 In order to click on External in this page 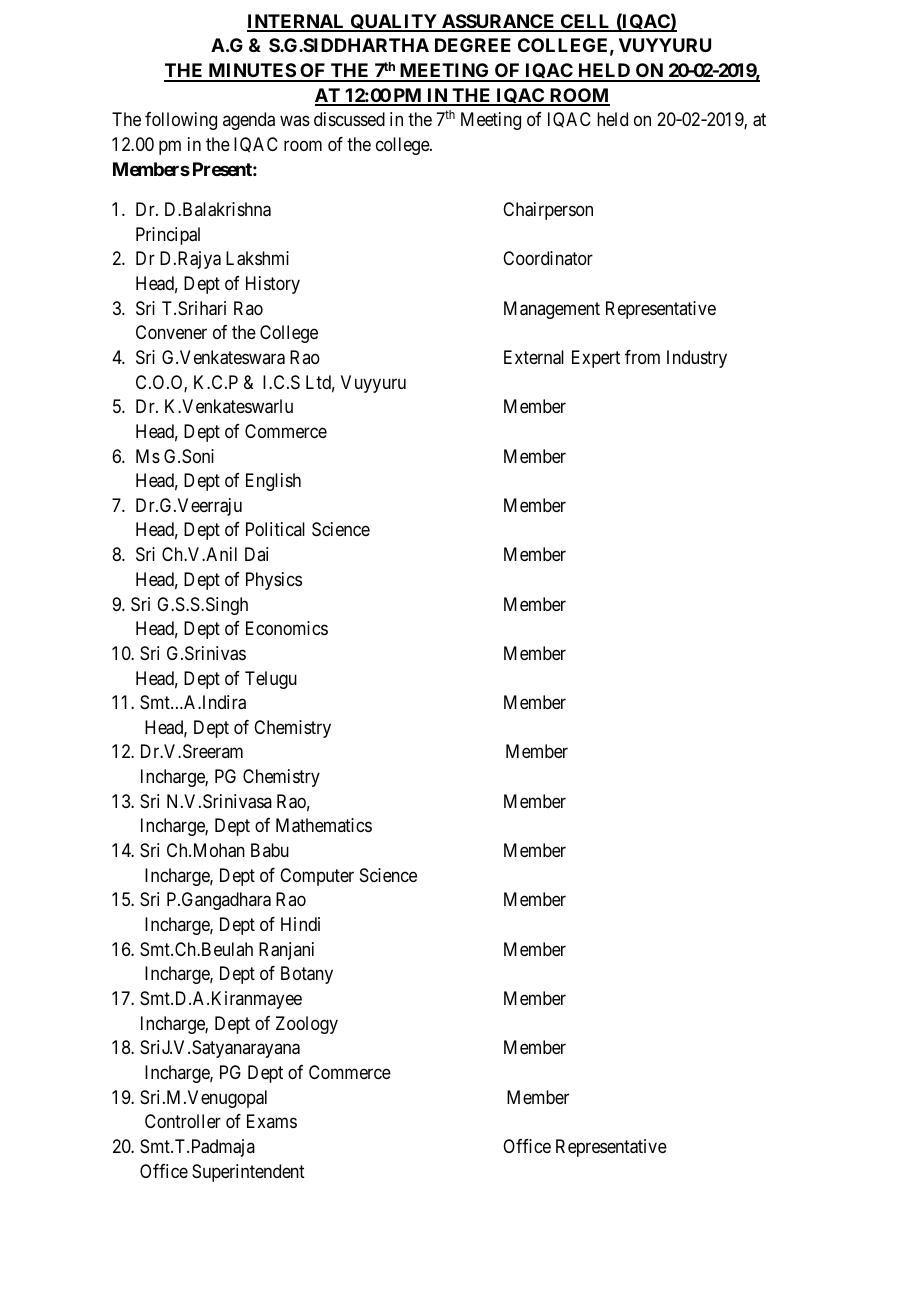, I will do `click(534, 357)`.
